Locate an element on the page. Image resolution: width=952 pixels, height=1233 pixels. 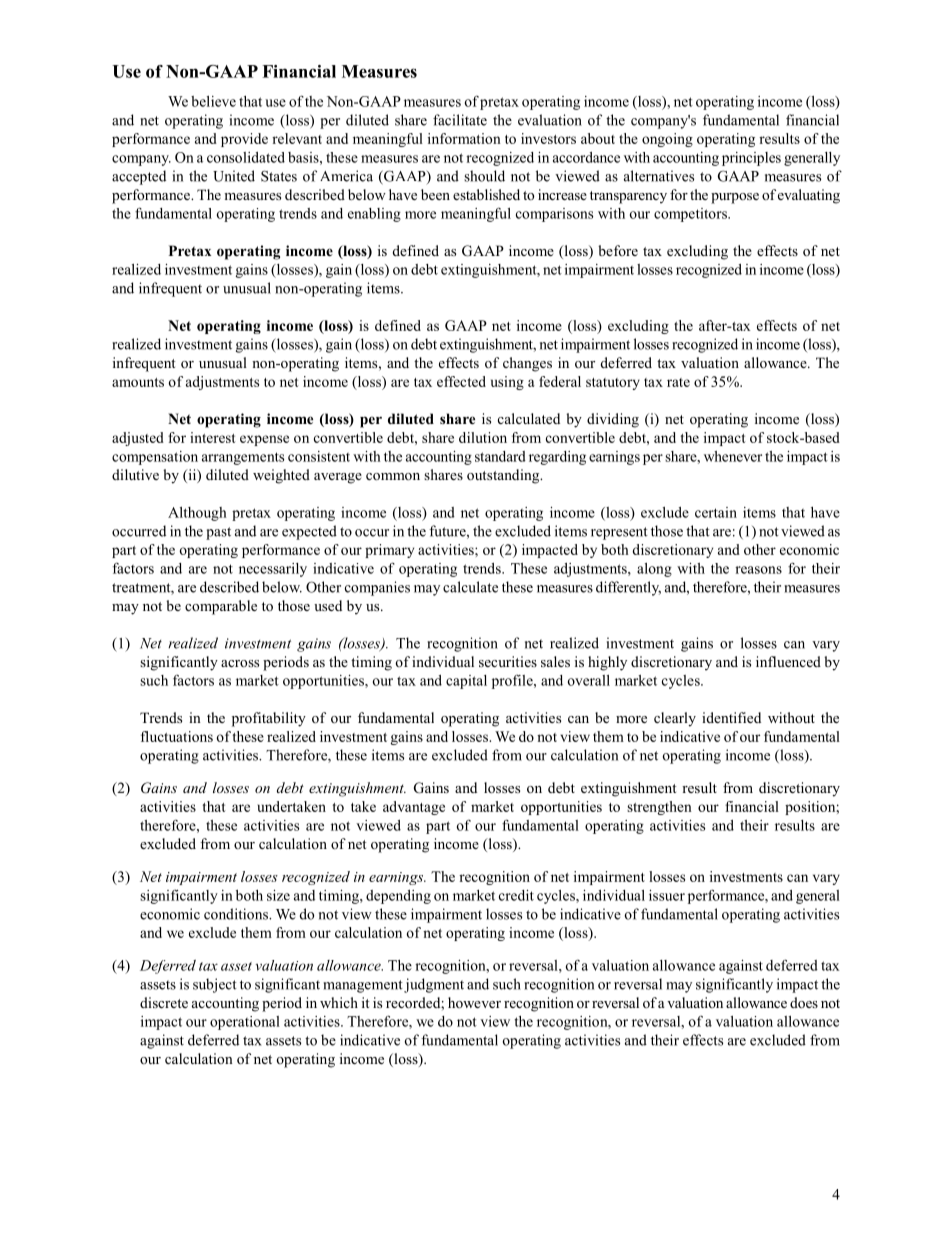
securities is located at coordinates (508, 661).
